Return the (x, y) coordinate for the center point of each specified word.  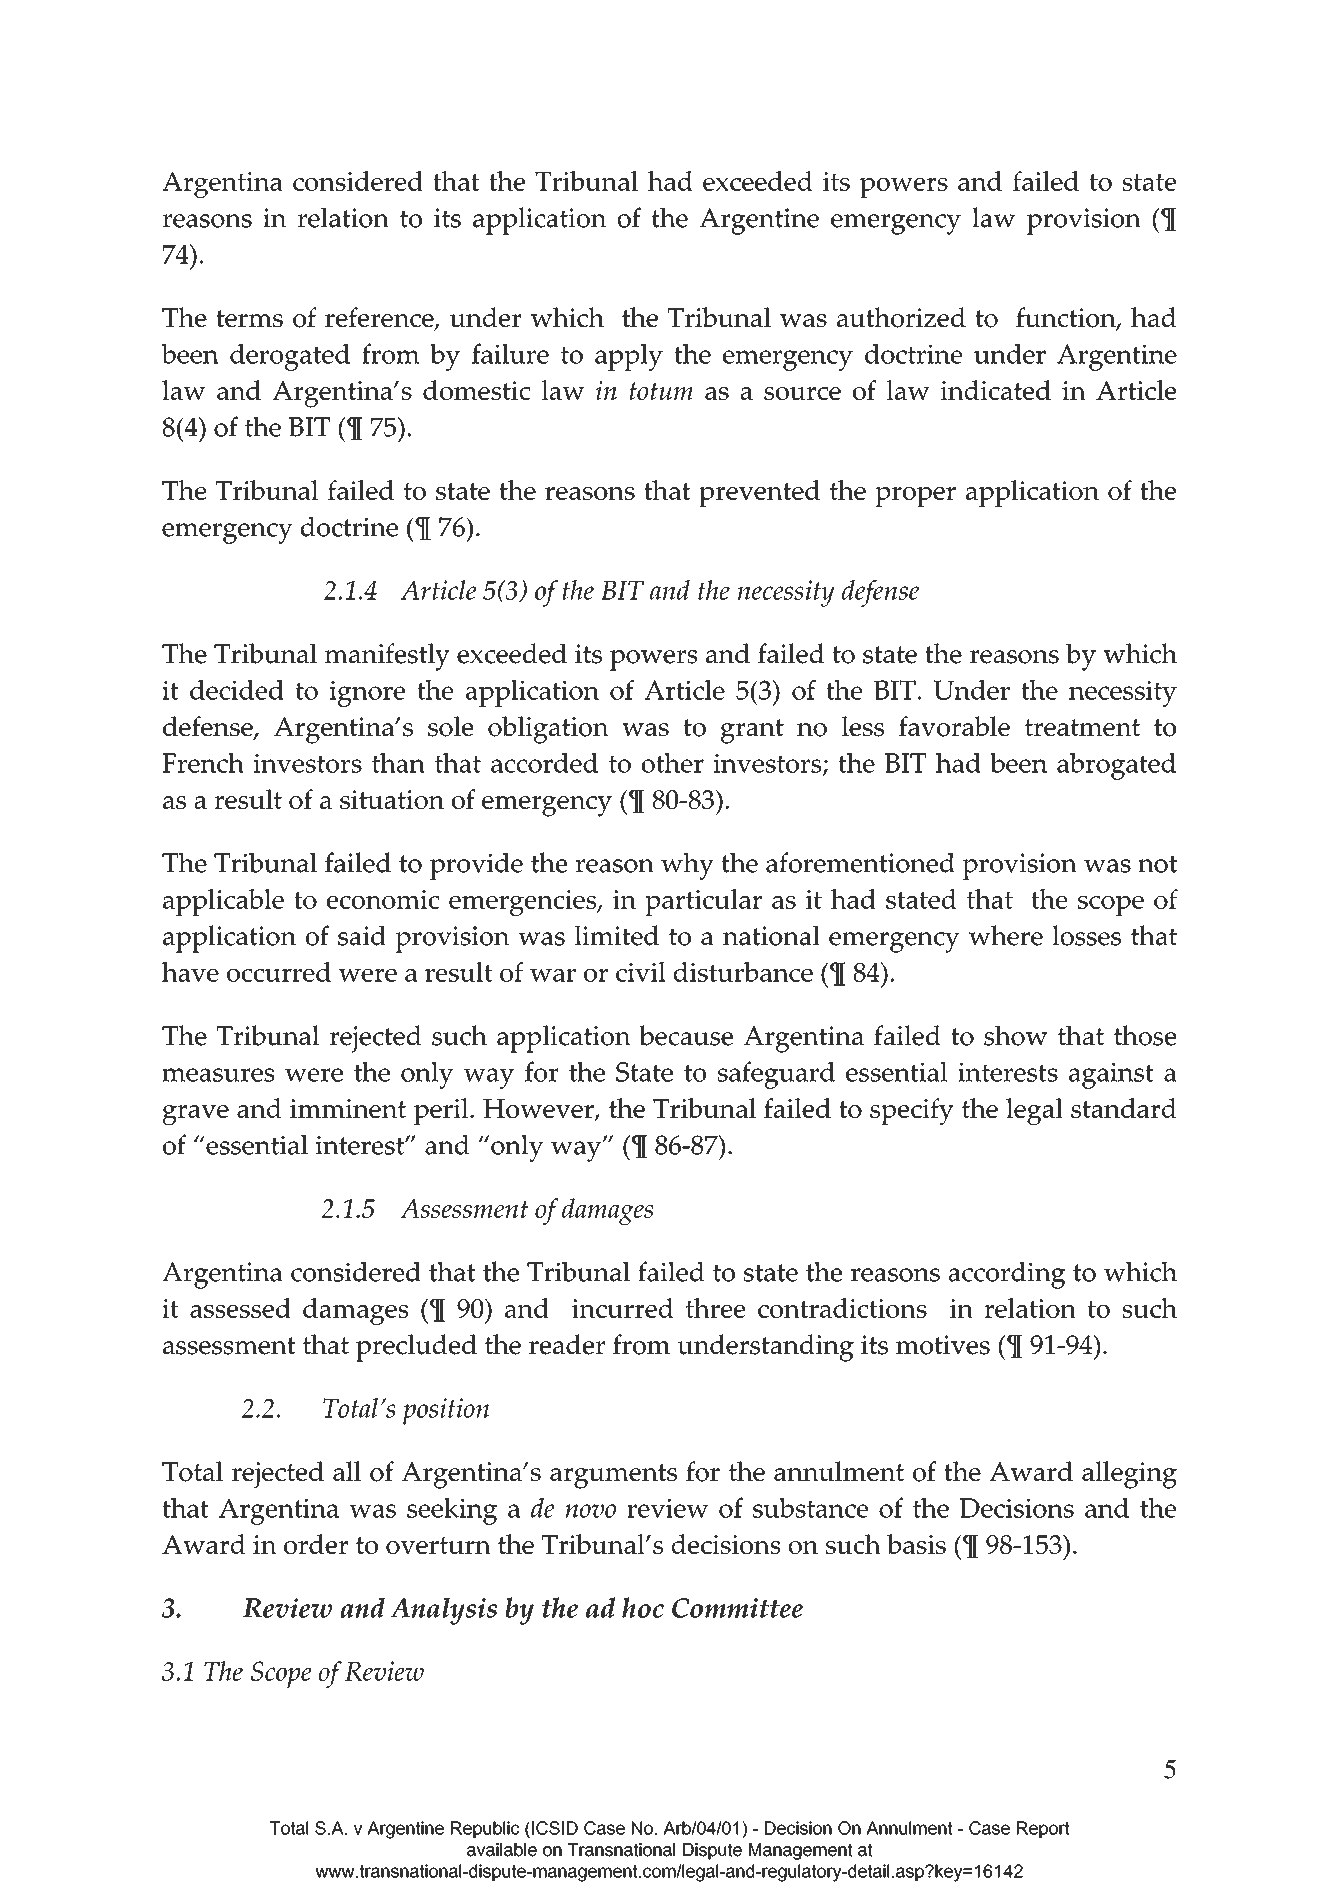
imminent (348, 1108)
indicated (995, 390)
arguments (613, 1476)
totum (661, 391)
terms (249, 318)
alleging (1129, 1475)
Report (1043, 1829)
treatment (1082, 727)
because (686, 1035)
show (1015, 1035)
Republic (485, 1829)
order (316, 1544)
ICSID (555, 1828)
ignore (367, 694)
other (673, 763)
